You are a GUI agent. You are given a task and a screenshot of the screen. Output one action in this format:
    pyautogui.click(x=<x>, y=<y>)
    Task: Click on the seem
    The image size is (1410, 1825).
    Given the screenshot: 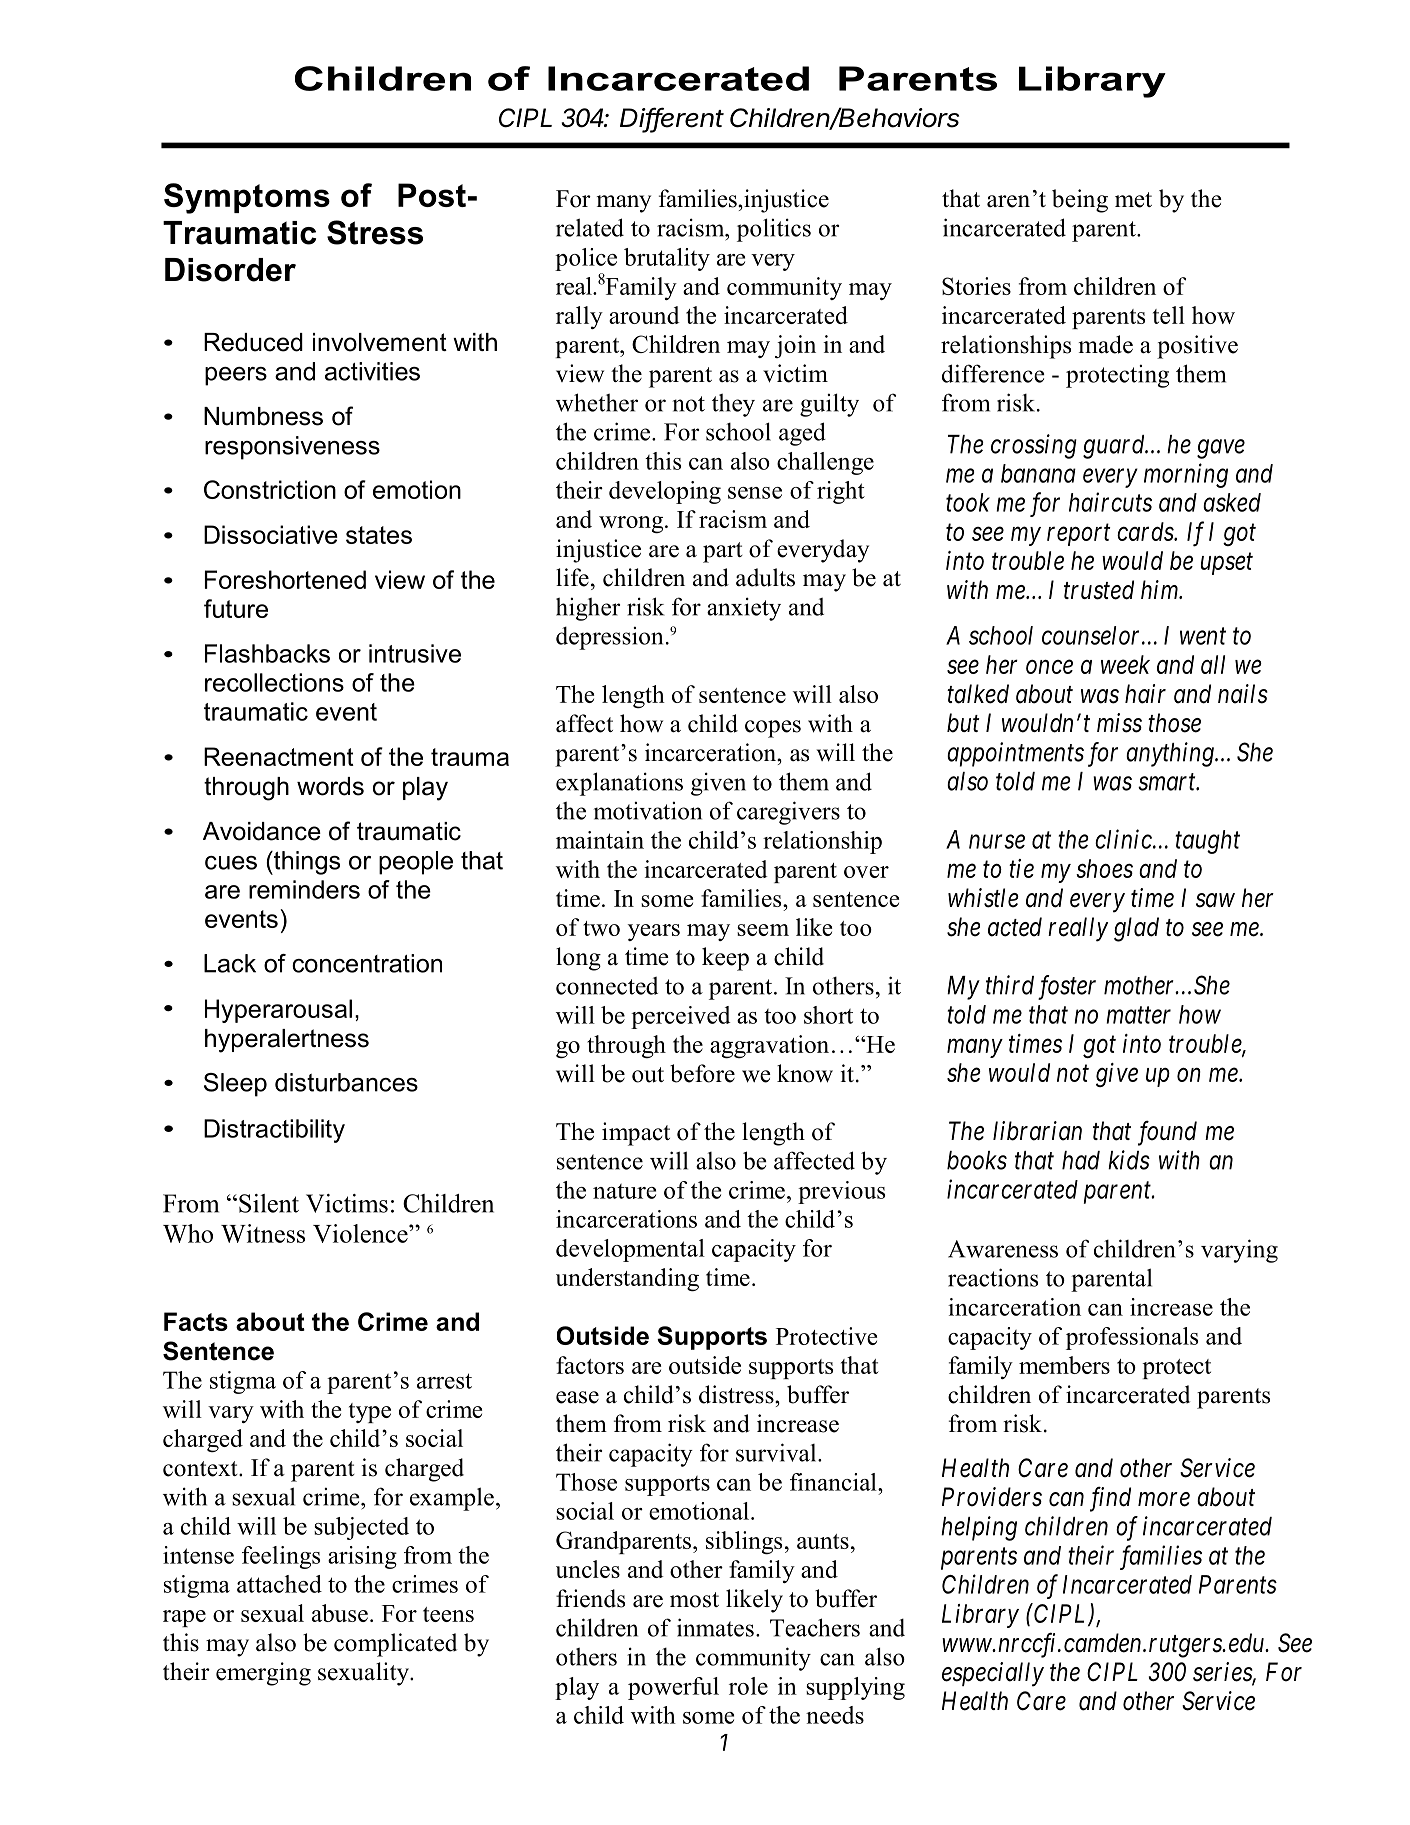 What is the action you would take?
    pyautogui.click(x=763, y=930)
